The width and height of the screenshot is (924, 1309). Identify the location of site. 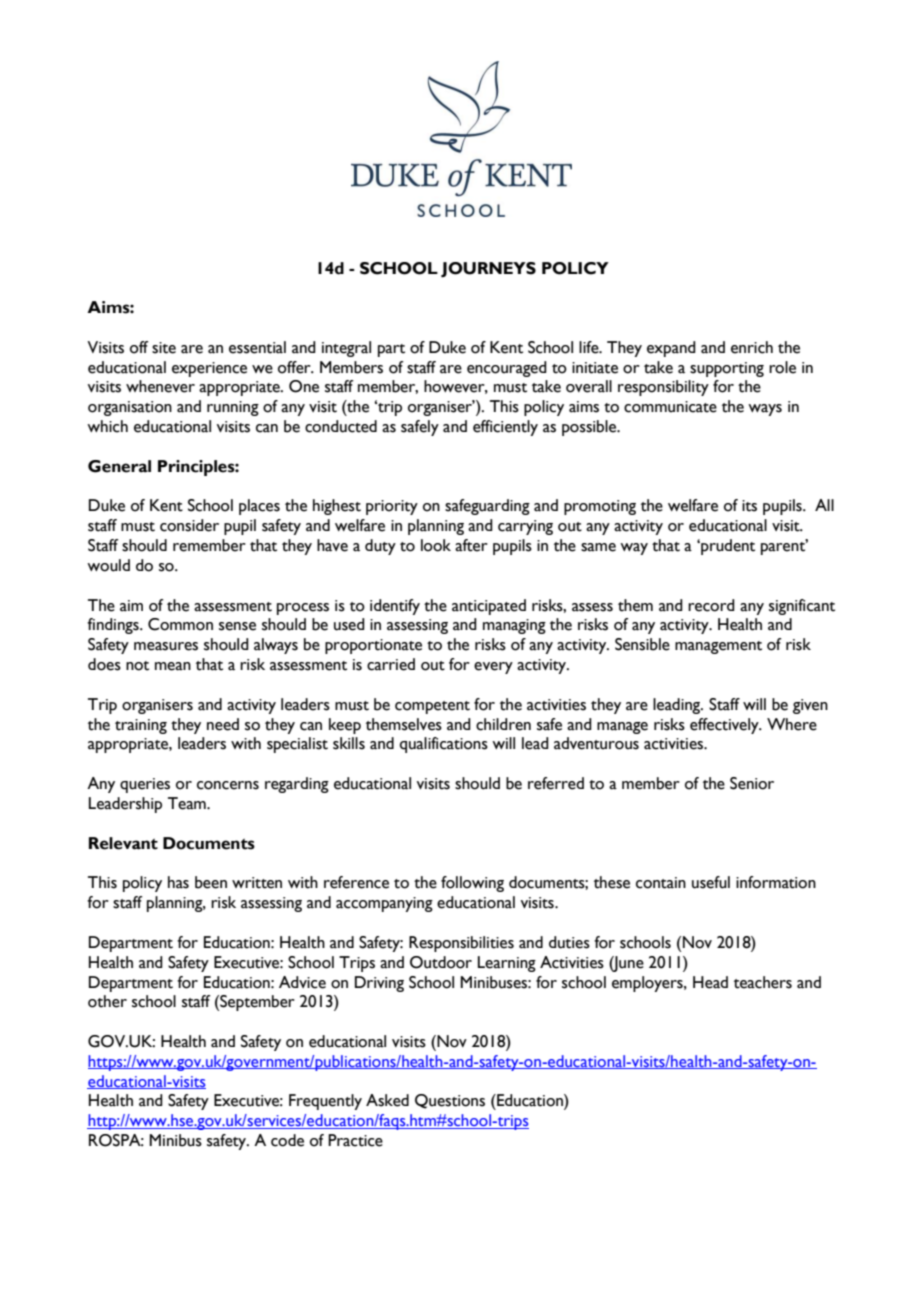
(164, 348).
